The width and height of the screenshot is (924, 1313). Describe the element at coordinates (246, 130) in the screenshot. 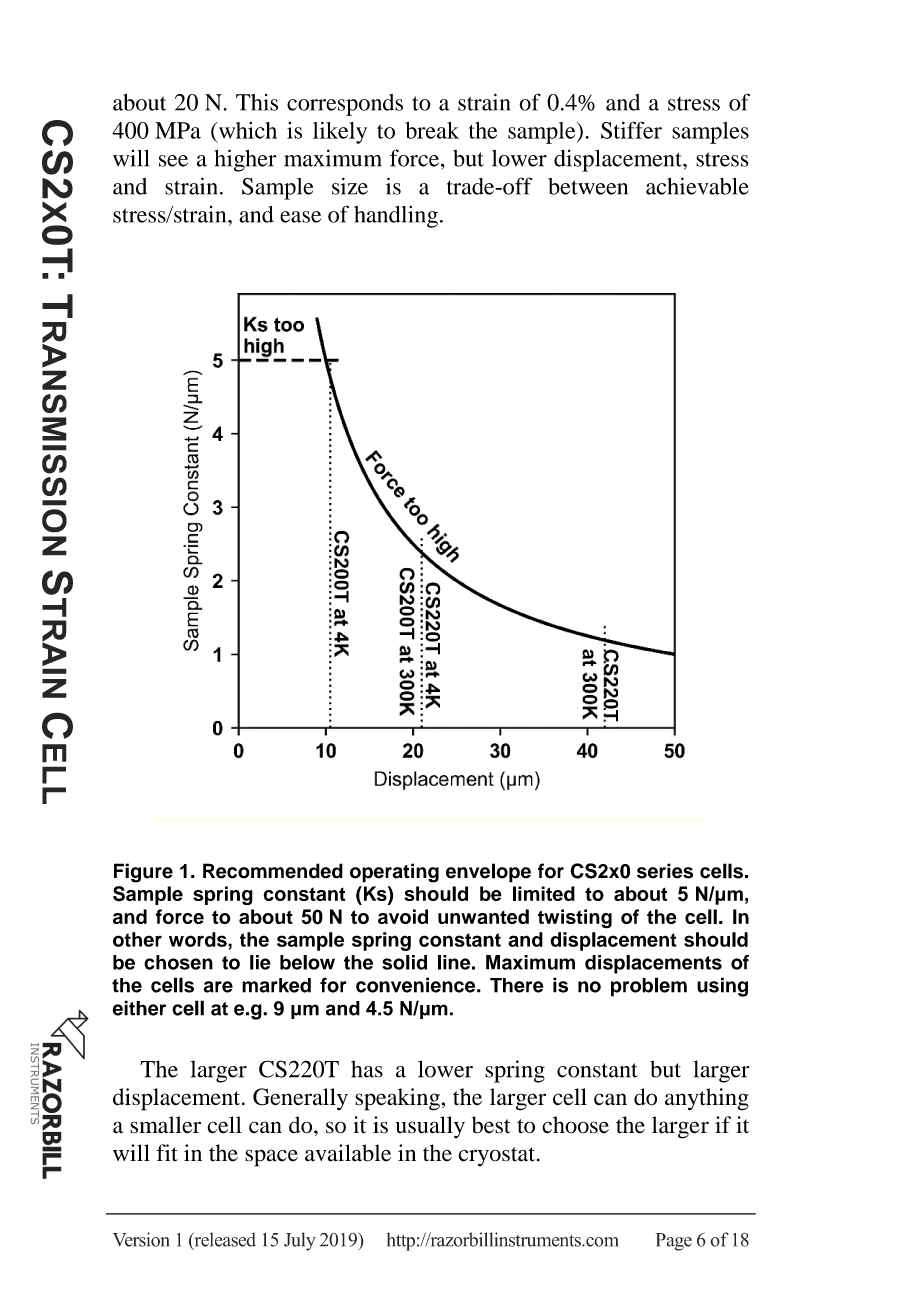

I see `which` at that location.
